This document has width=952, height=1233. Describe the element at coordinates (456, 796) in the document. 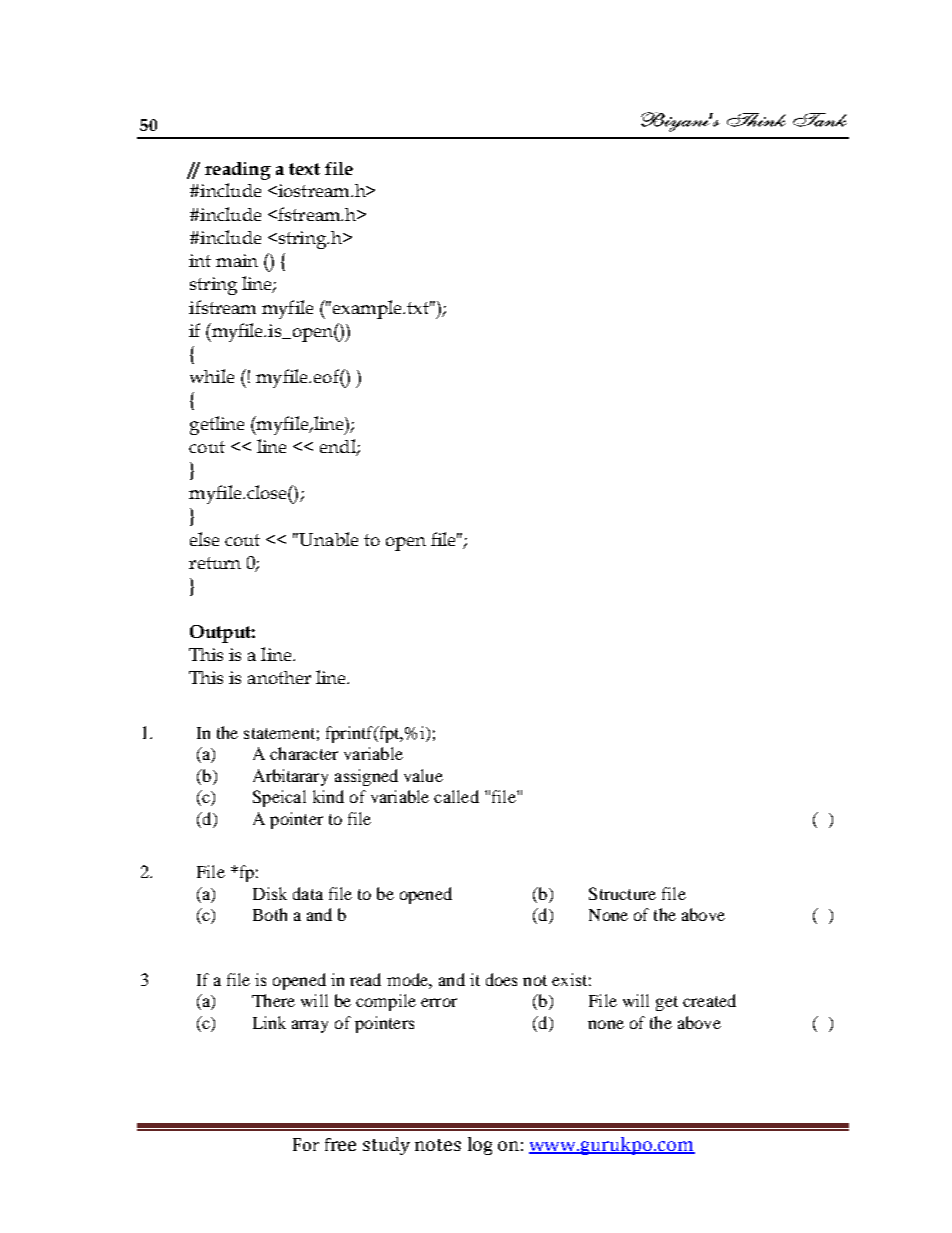

I see `called` at that location.
